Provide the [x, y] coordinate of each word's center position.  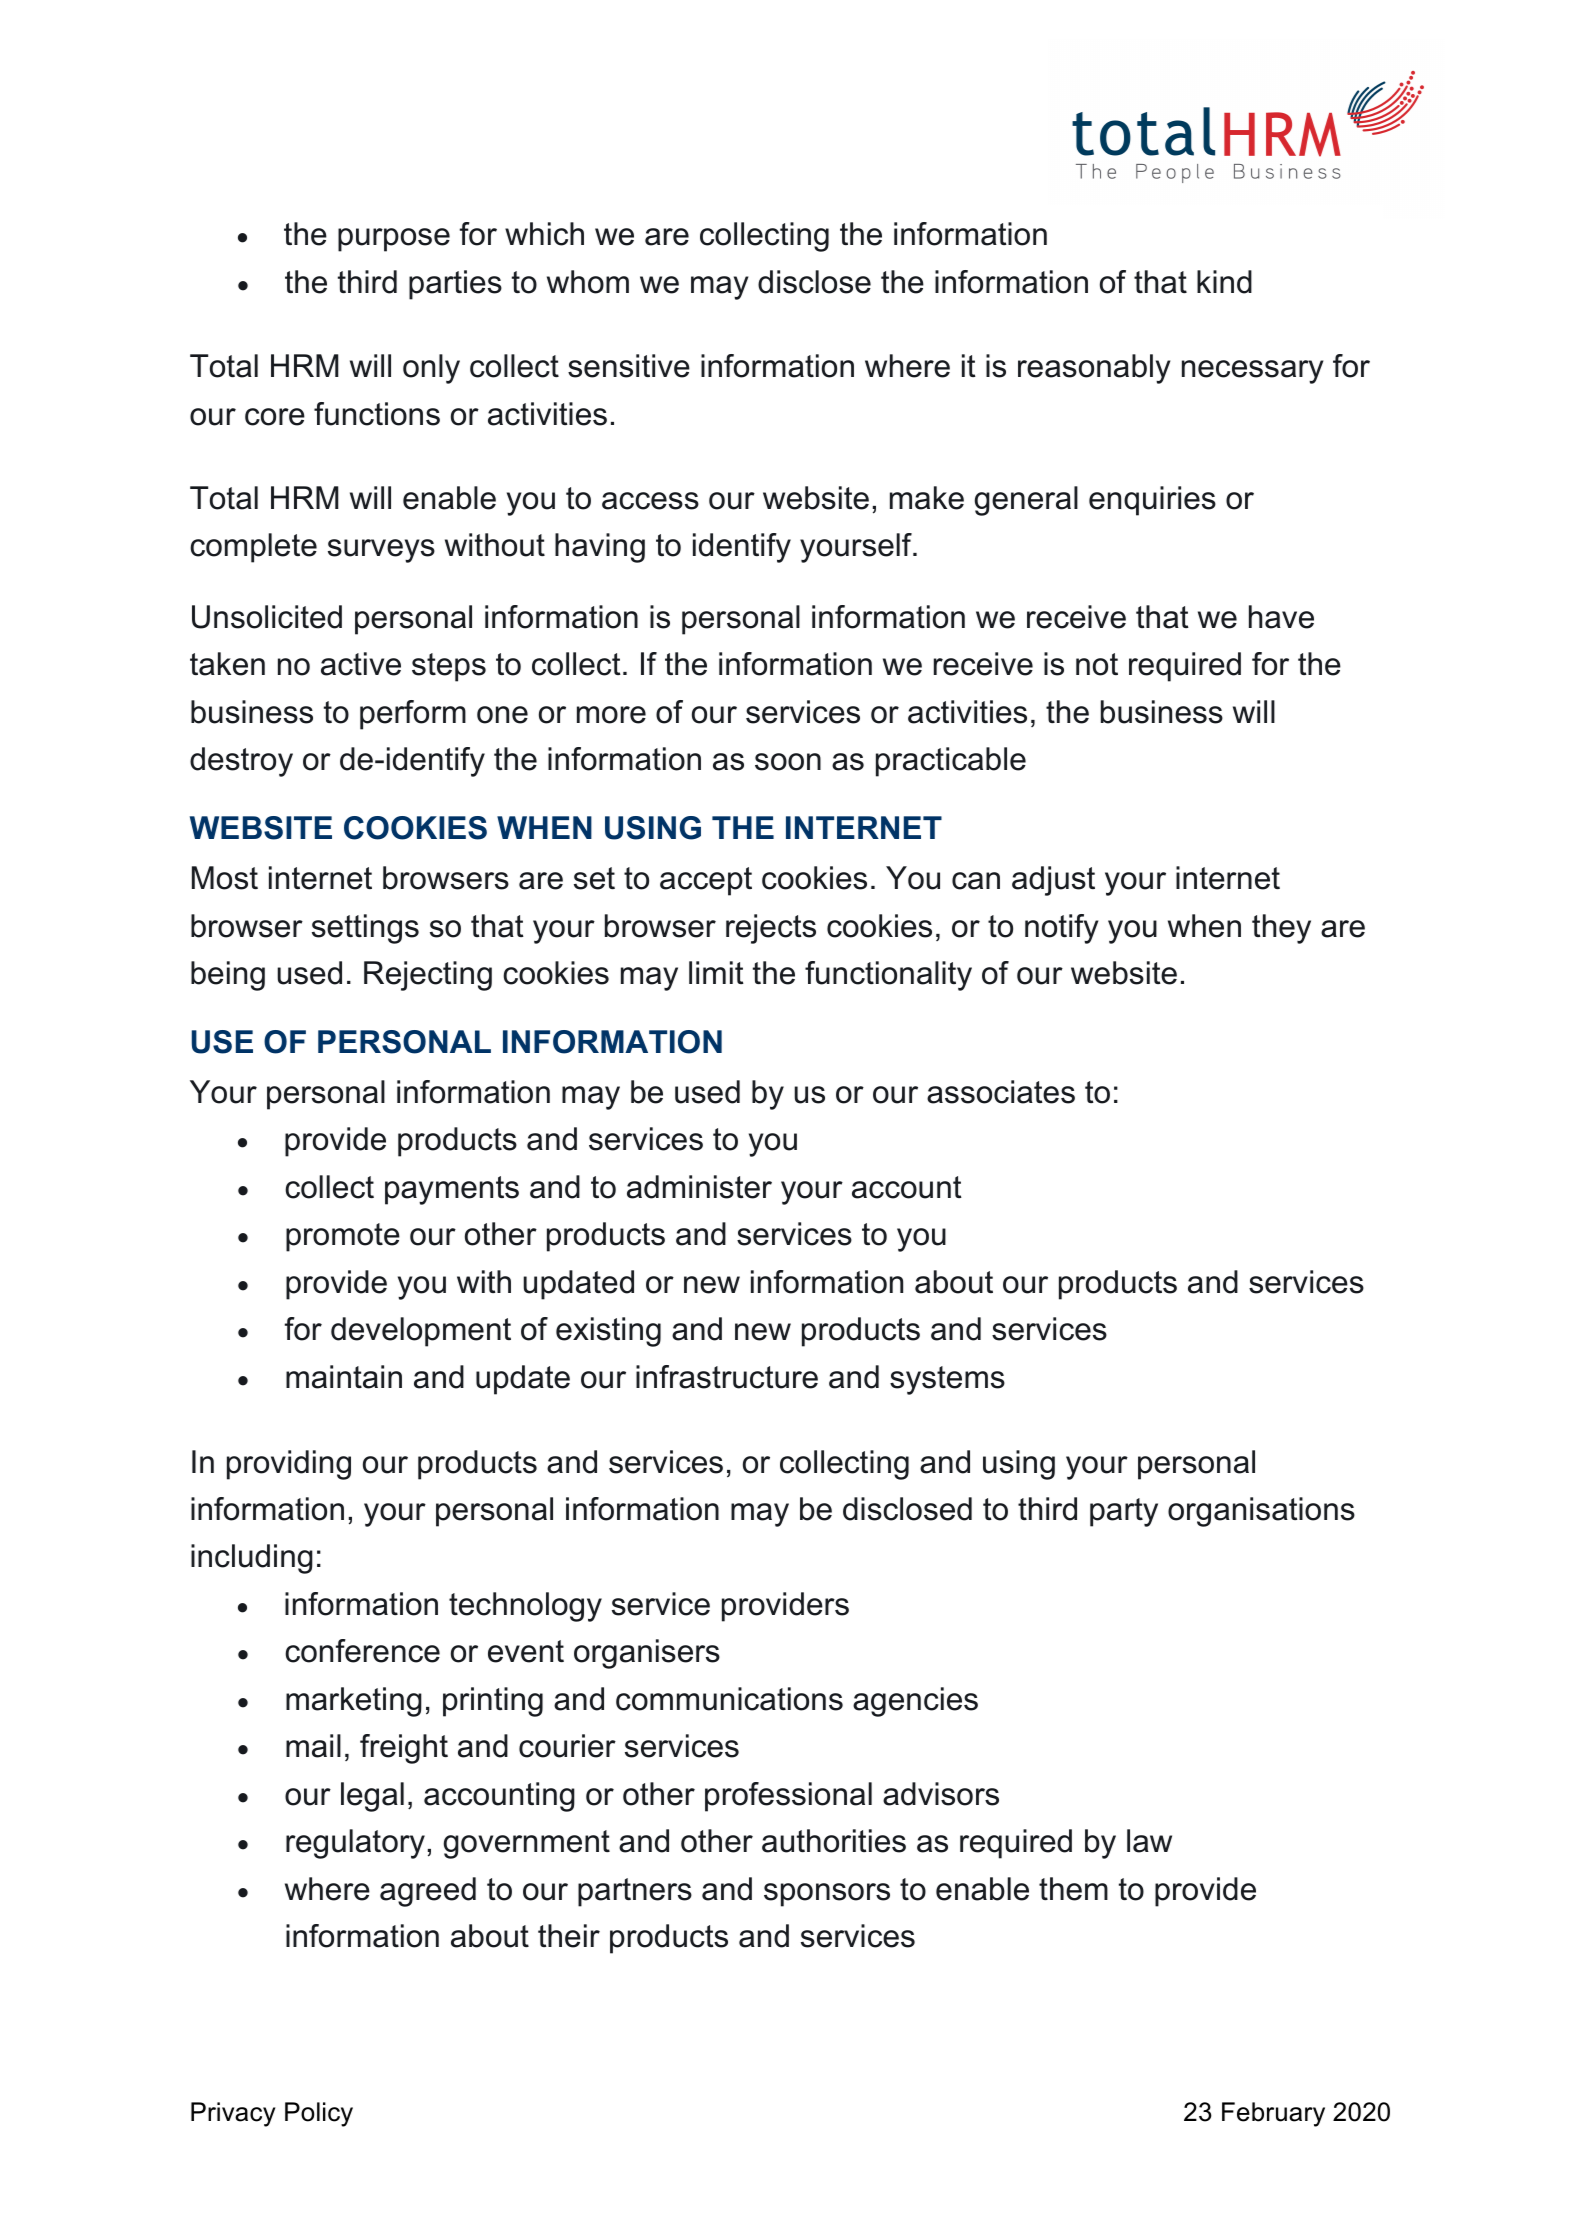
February [1273, 2114]
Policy [319, 2114]
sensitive [629, 366]
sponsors [827, 1895]
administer [699, 1187]
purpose [394, 240]
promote [343, 1237]
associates [1001, 1092]
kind [1224, 282]
